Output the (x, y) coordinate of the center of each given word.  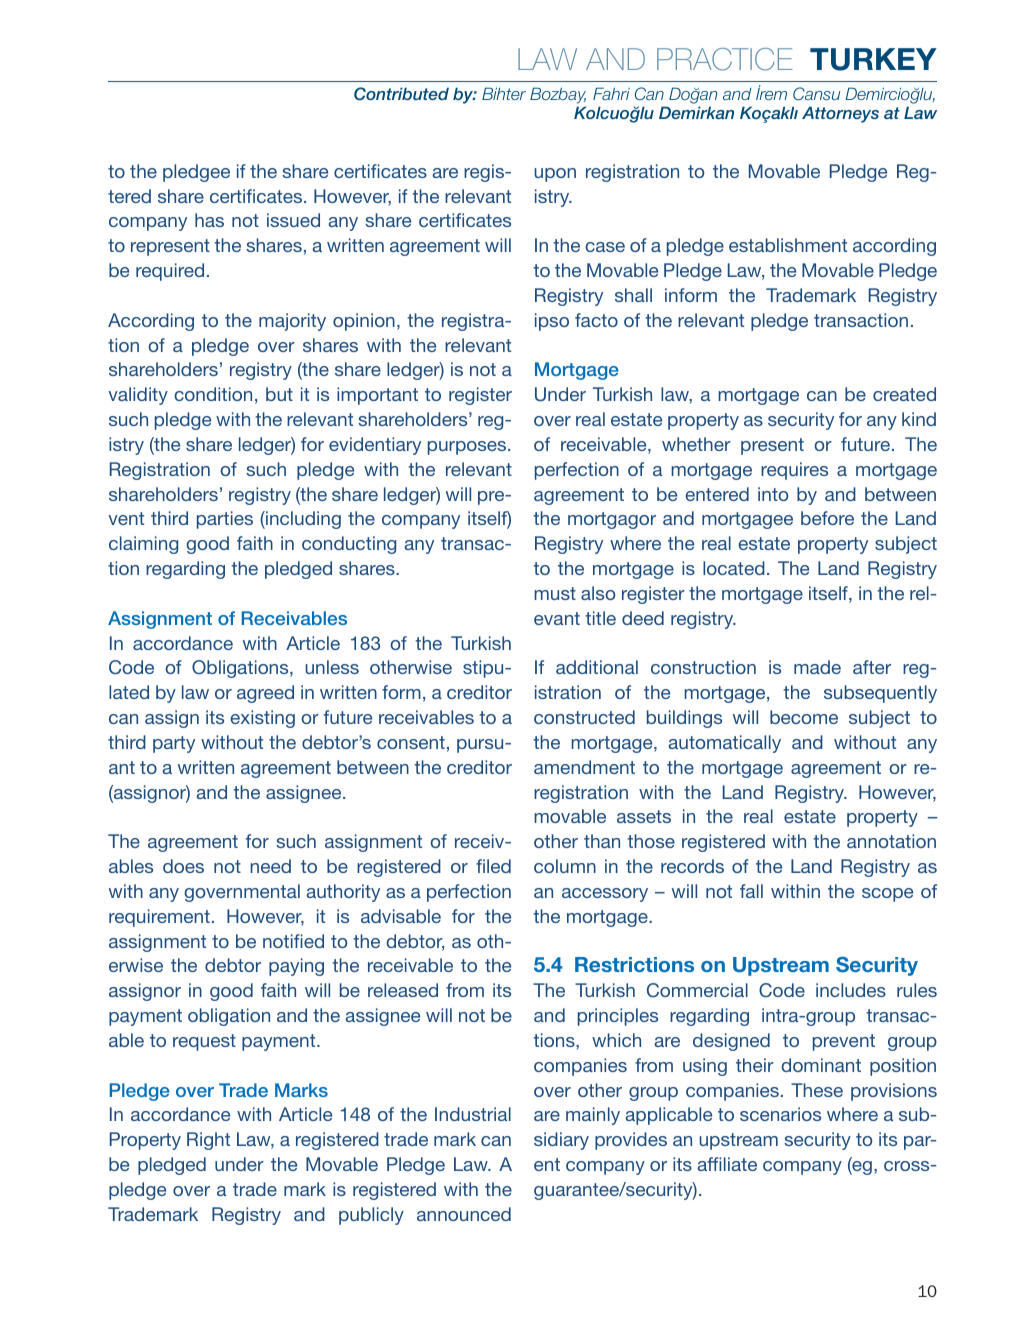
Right (208, 1141)
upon (555, 175)
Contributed (401, 94)
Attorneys (840, 114)
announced (464, 1214)
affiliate (727, 1164)
